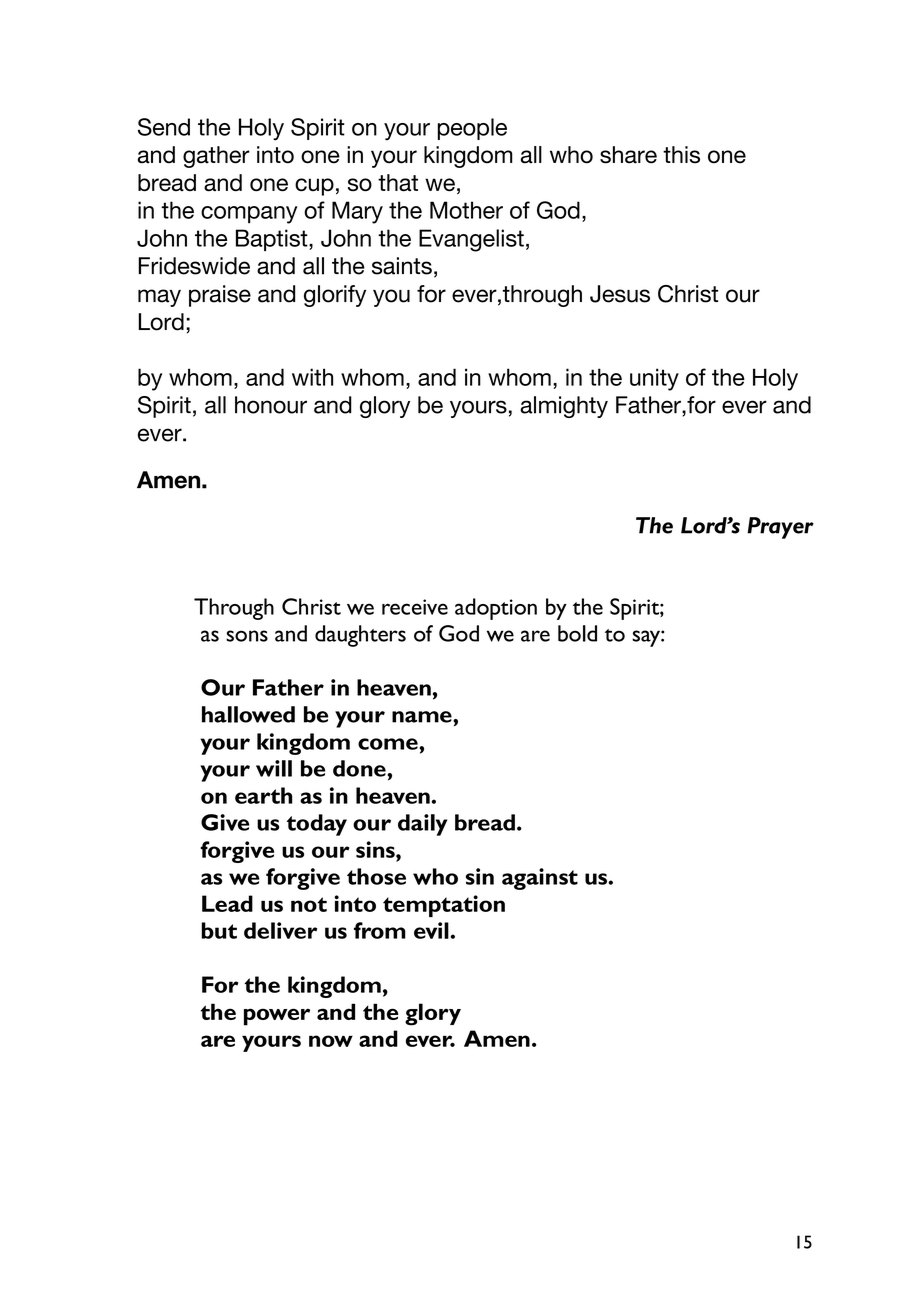 This image has width=924, height=1308. What do you see at coordinates (564, 407) in the image?
I see `almighty` at bounding box center [564, 407].
